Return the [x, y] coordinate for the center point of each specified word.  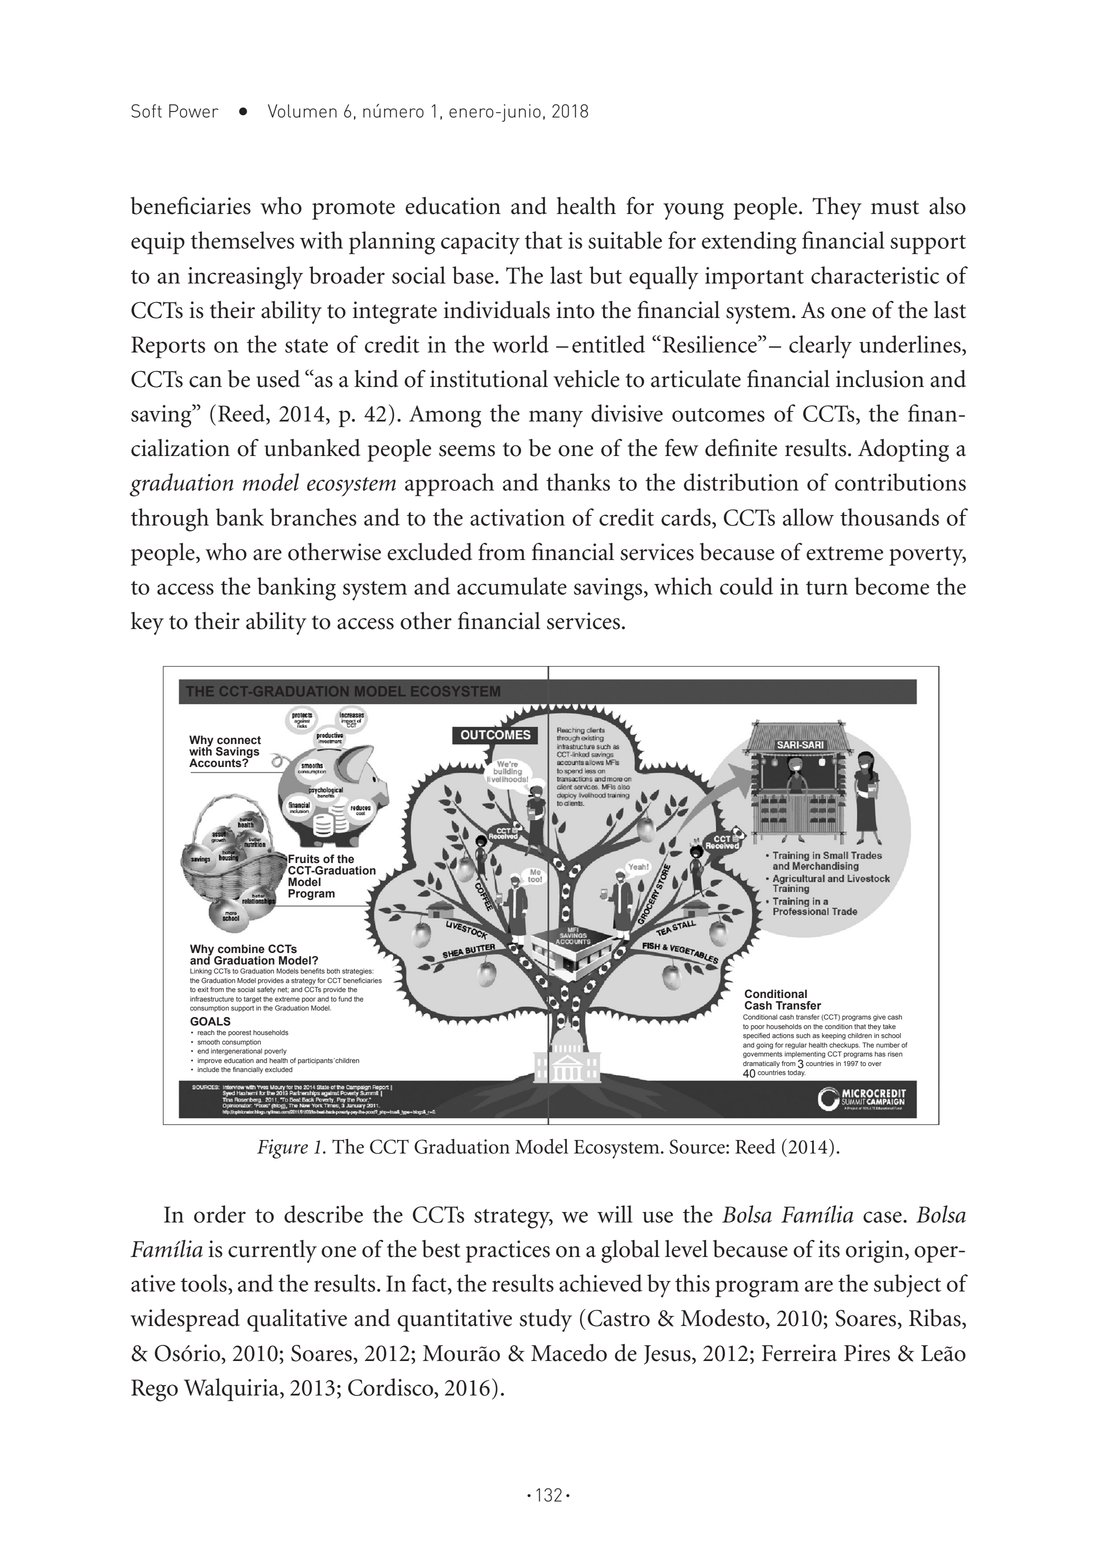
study [546, 1320]
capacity [480, 243]
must [895, 207]
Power [194, 111]
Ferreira [799, 1353]
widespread [185, 1320]
